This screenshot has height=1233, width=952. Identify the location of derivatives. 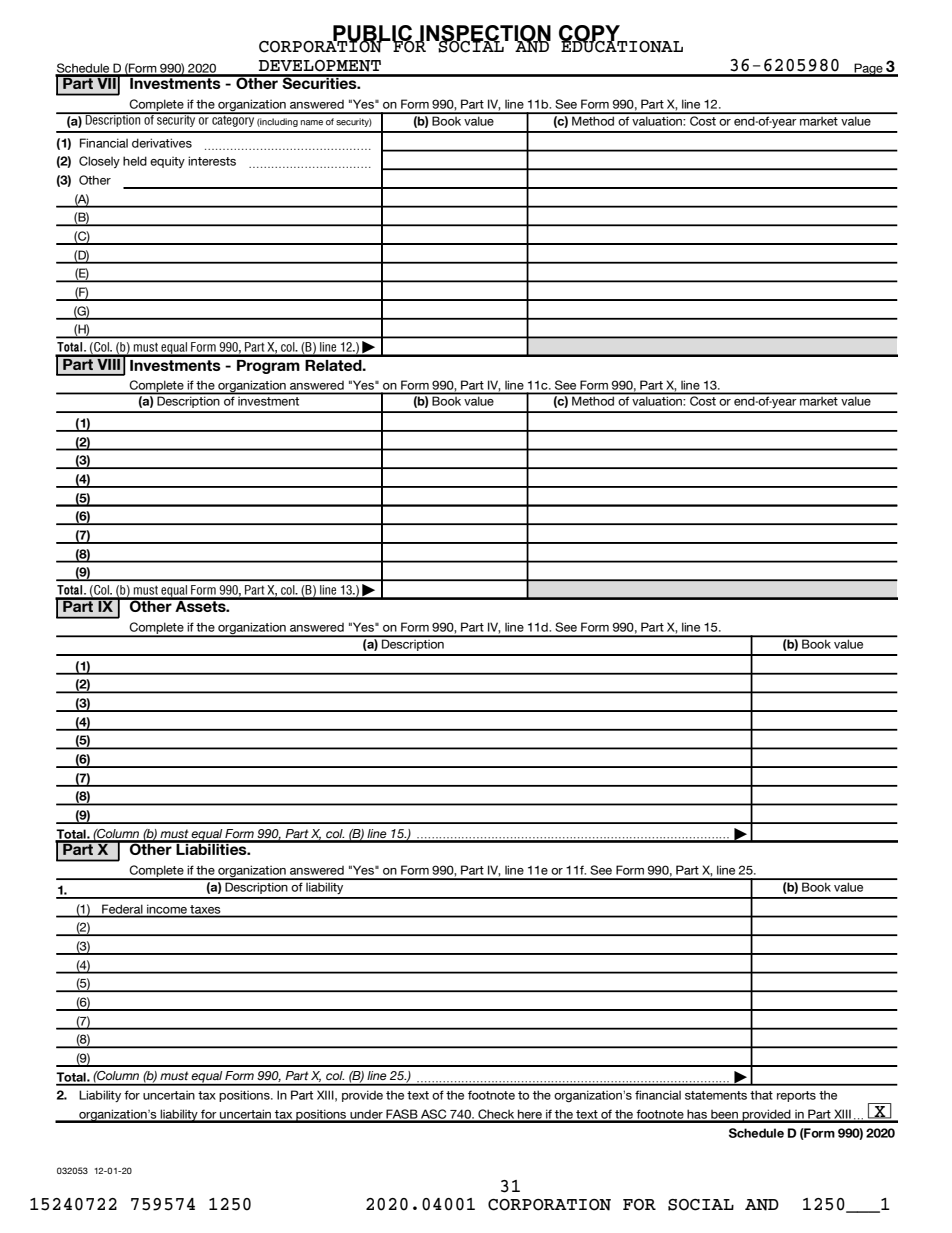
(162, 143).
